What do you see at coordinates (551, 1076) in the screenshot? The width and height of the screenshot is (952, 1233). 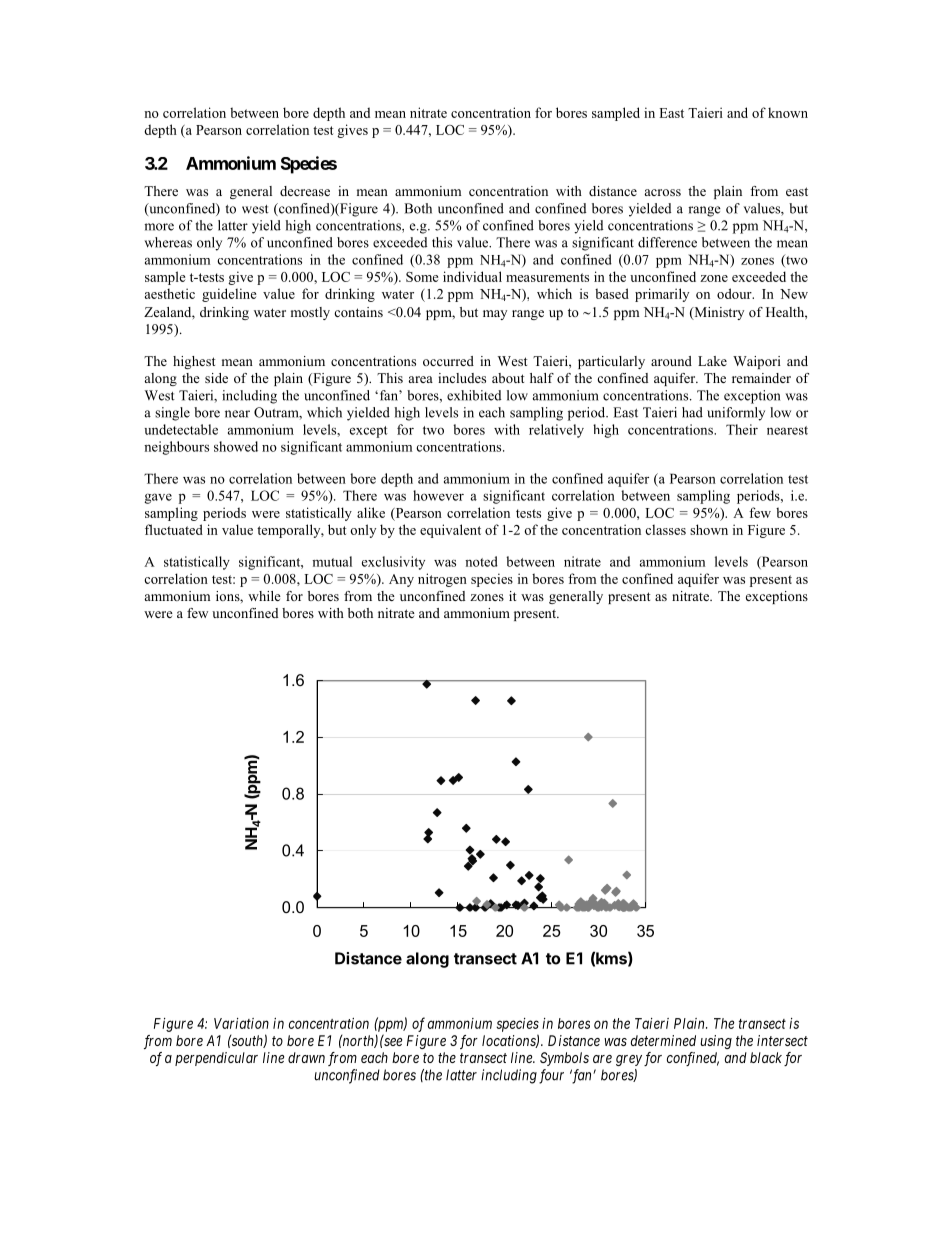 I see `four` at bounding box center [551, 1076].
